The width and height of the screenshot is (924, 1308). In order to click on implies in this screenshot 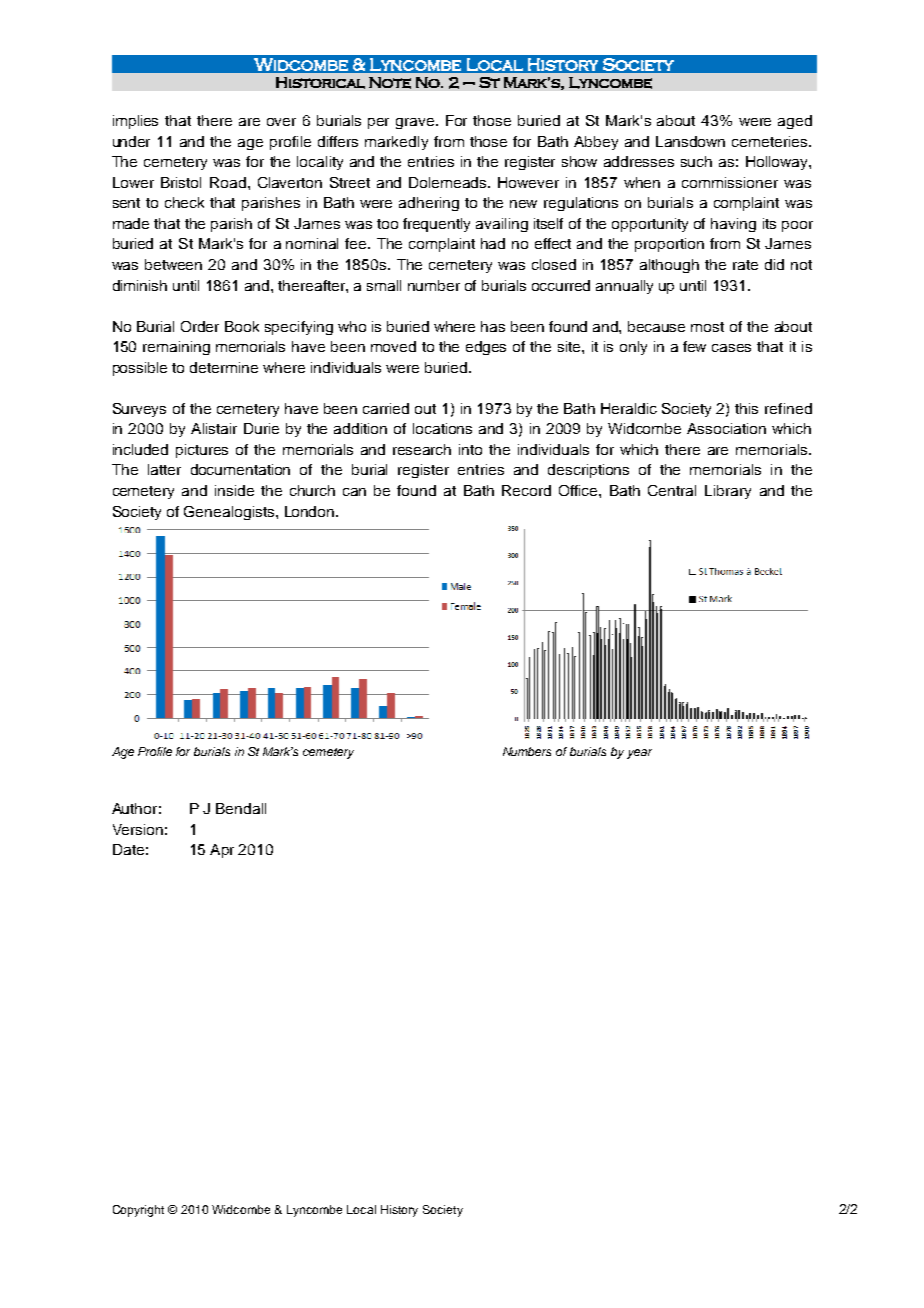, I will do `click(135, 122)`.
